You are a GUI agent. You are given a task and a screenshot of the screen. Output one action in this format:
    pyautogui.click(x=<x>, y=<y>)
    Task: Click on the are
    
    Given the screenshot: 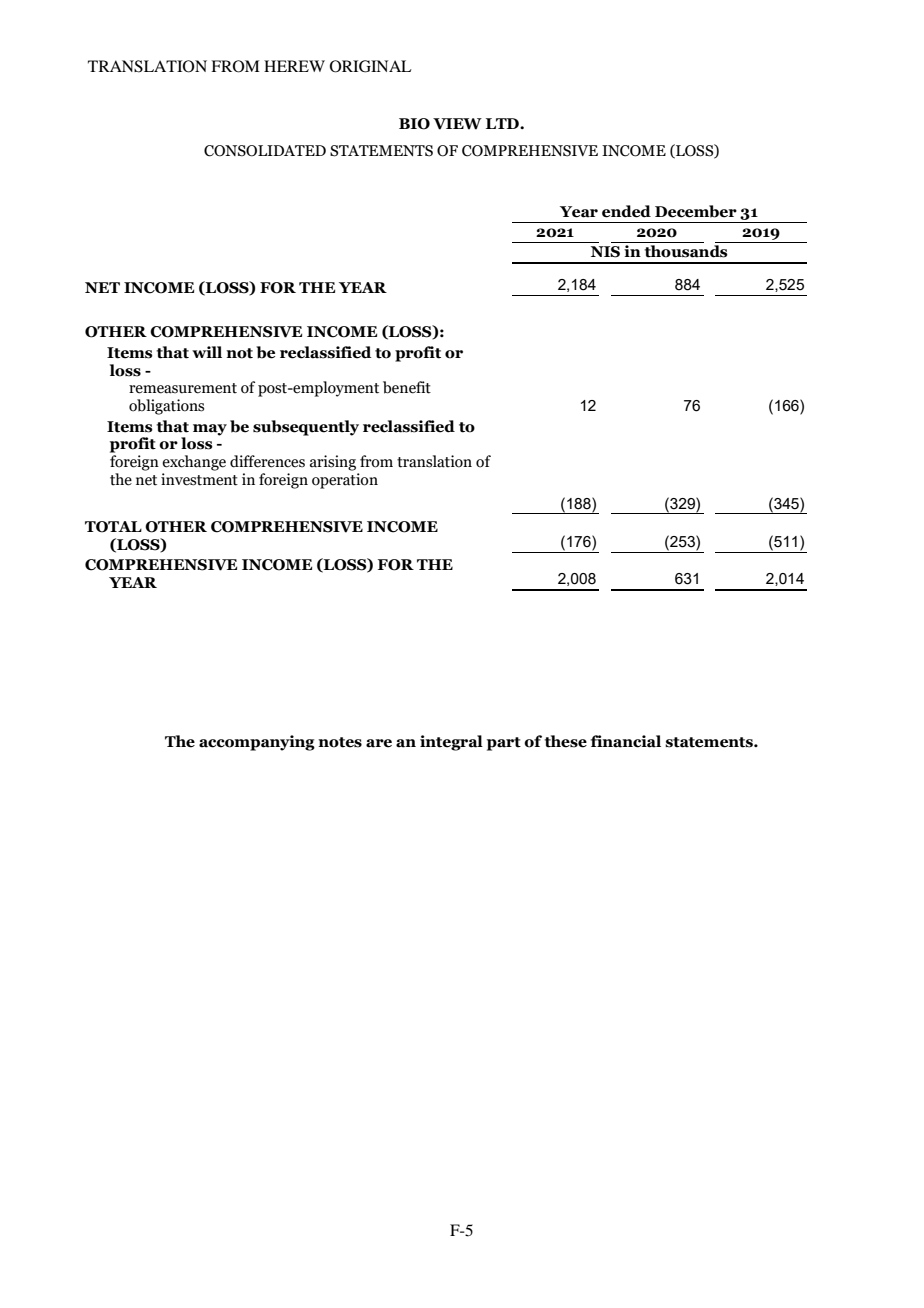 What is the action you would take?
    pyautogui.click(x=379, y=743)
